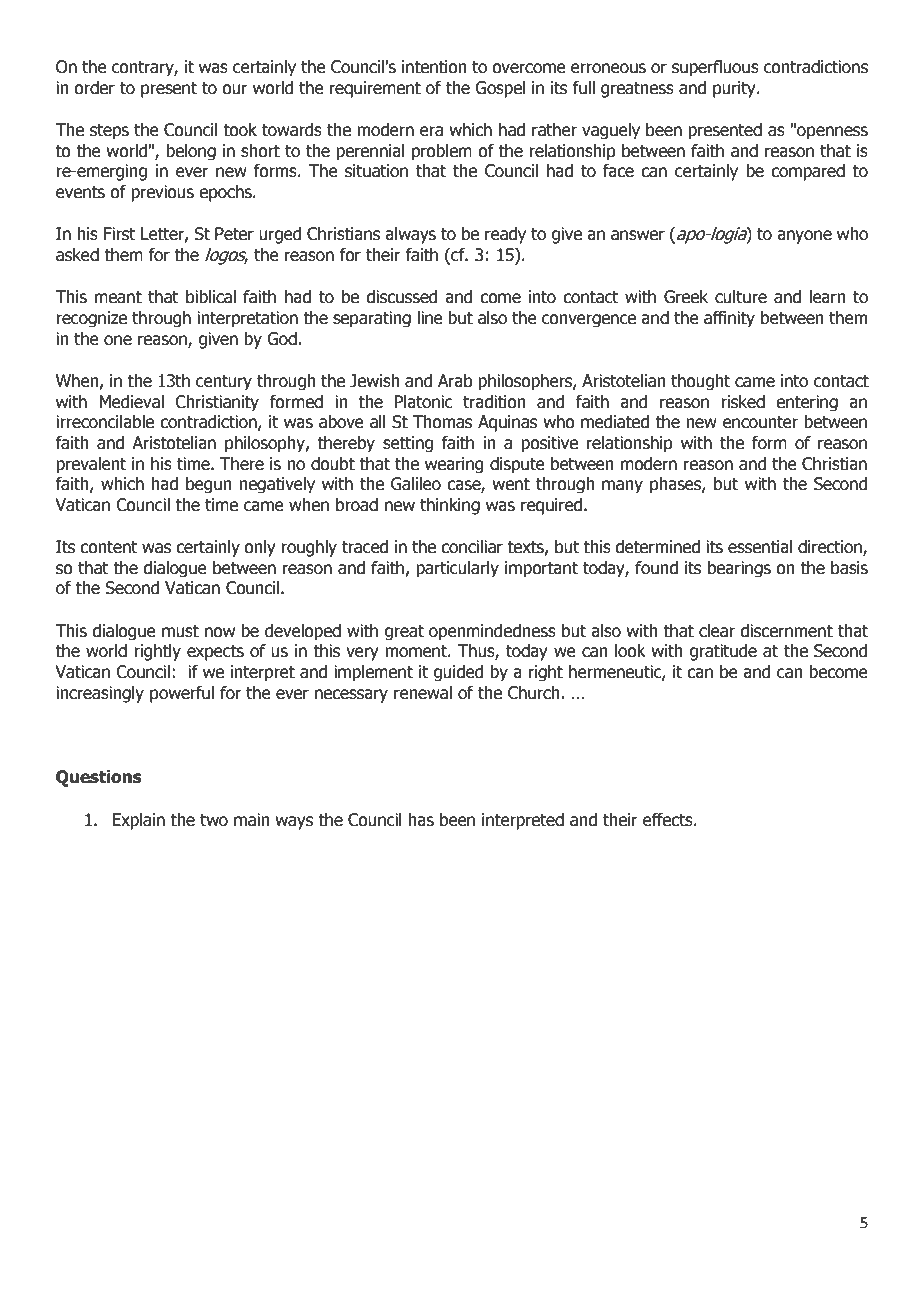 Image resolution: width=924 pixels, height=1308 pixels. I want to click on discernment, so click(786, 631).
